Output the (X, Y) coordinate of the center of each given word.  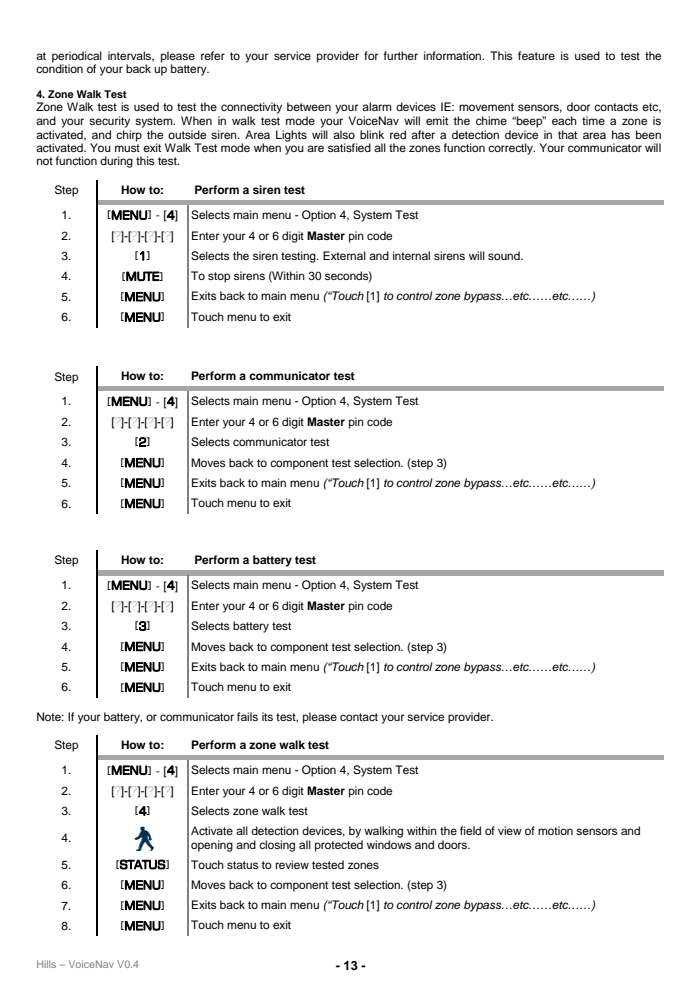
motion (555, 830)
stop (219, 277)
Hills (46, 964)
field (470, 830)
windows (389, 844)
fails (247, 716)
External (344, 255)
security (109, 122)
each (564, 120)
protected (339, 846)
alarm (377, 106)
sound (505, 255)
